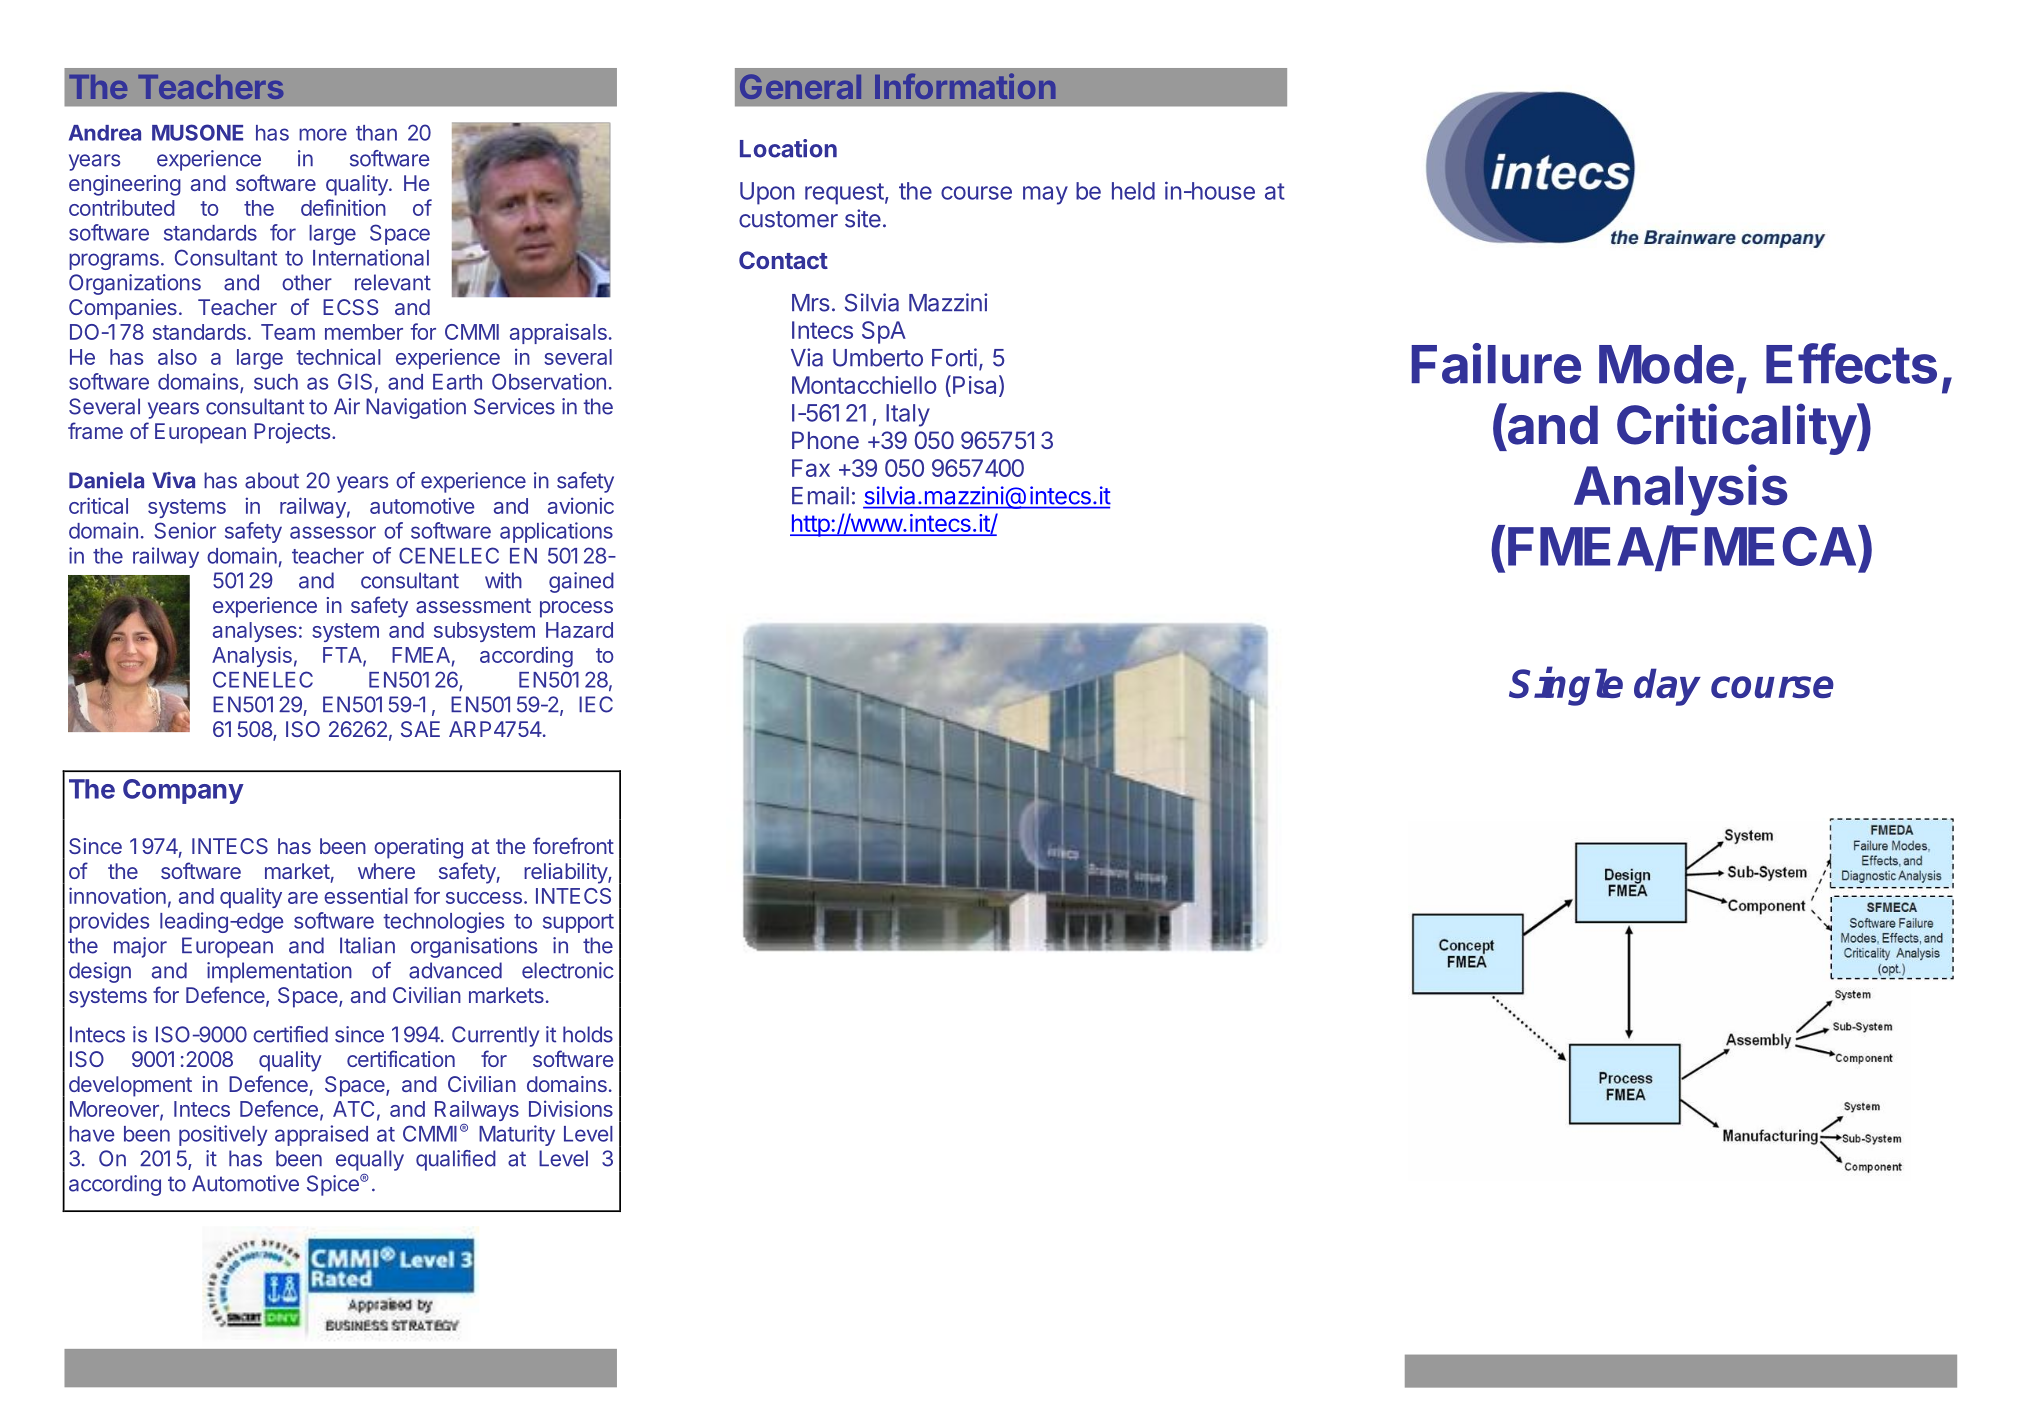 The image size is (2020, 1428). What do you see at coordinates (954, 357) in the page?
I see `Forti` at bounding box center [954, 357].
